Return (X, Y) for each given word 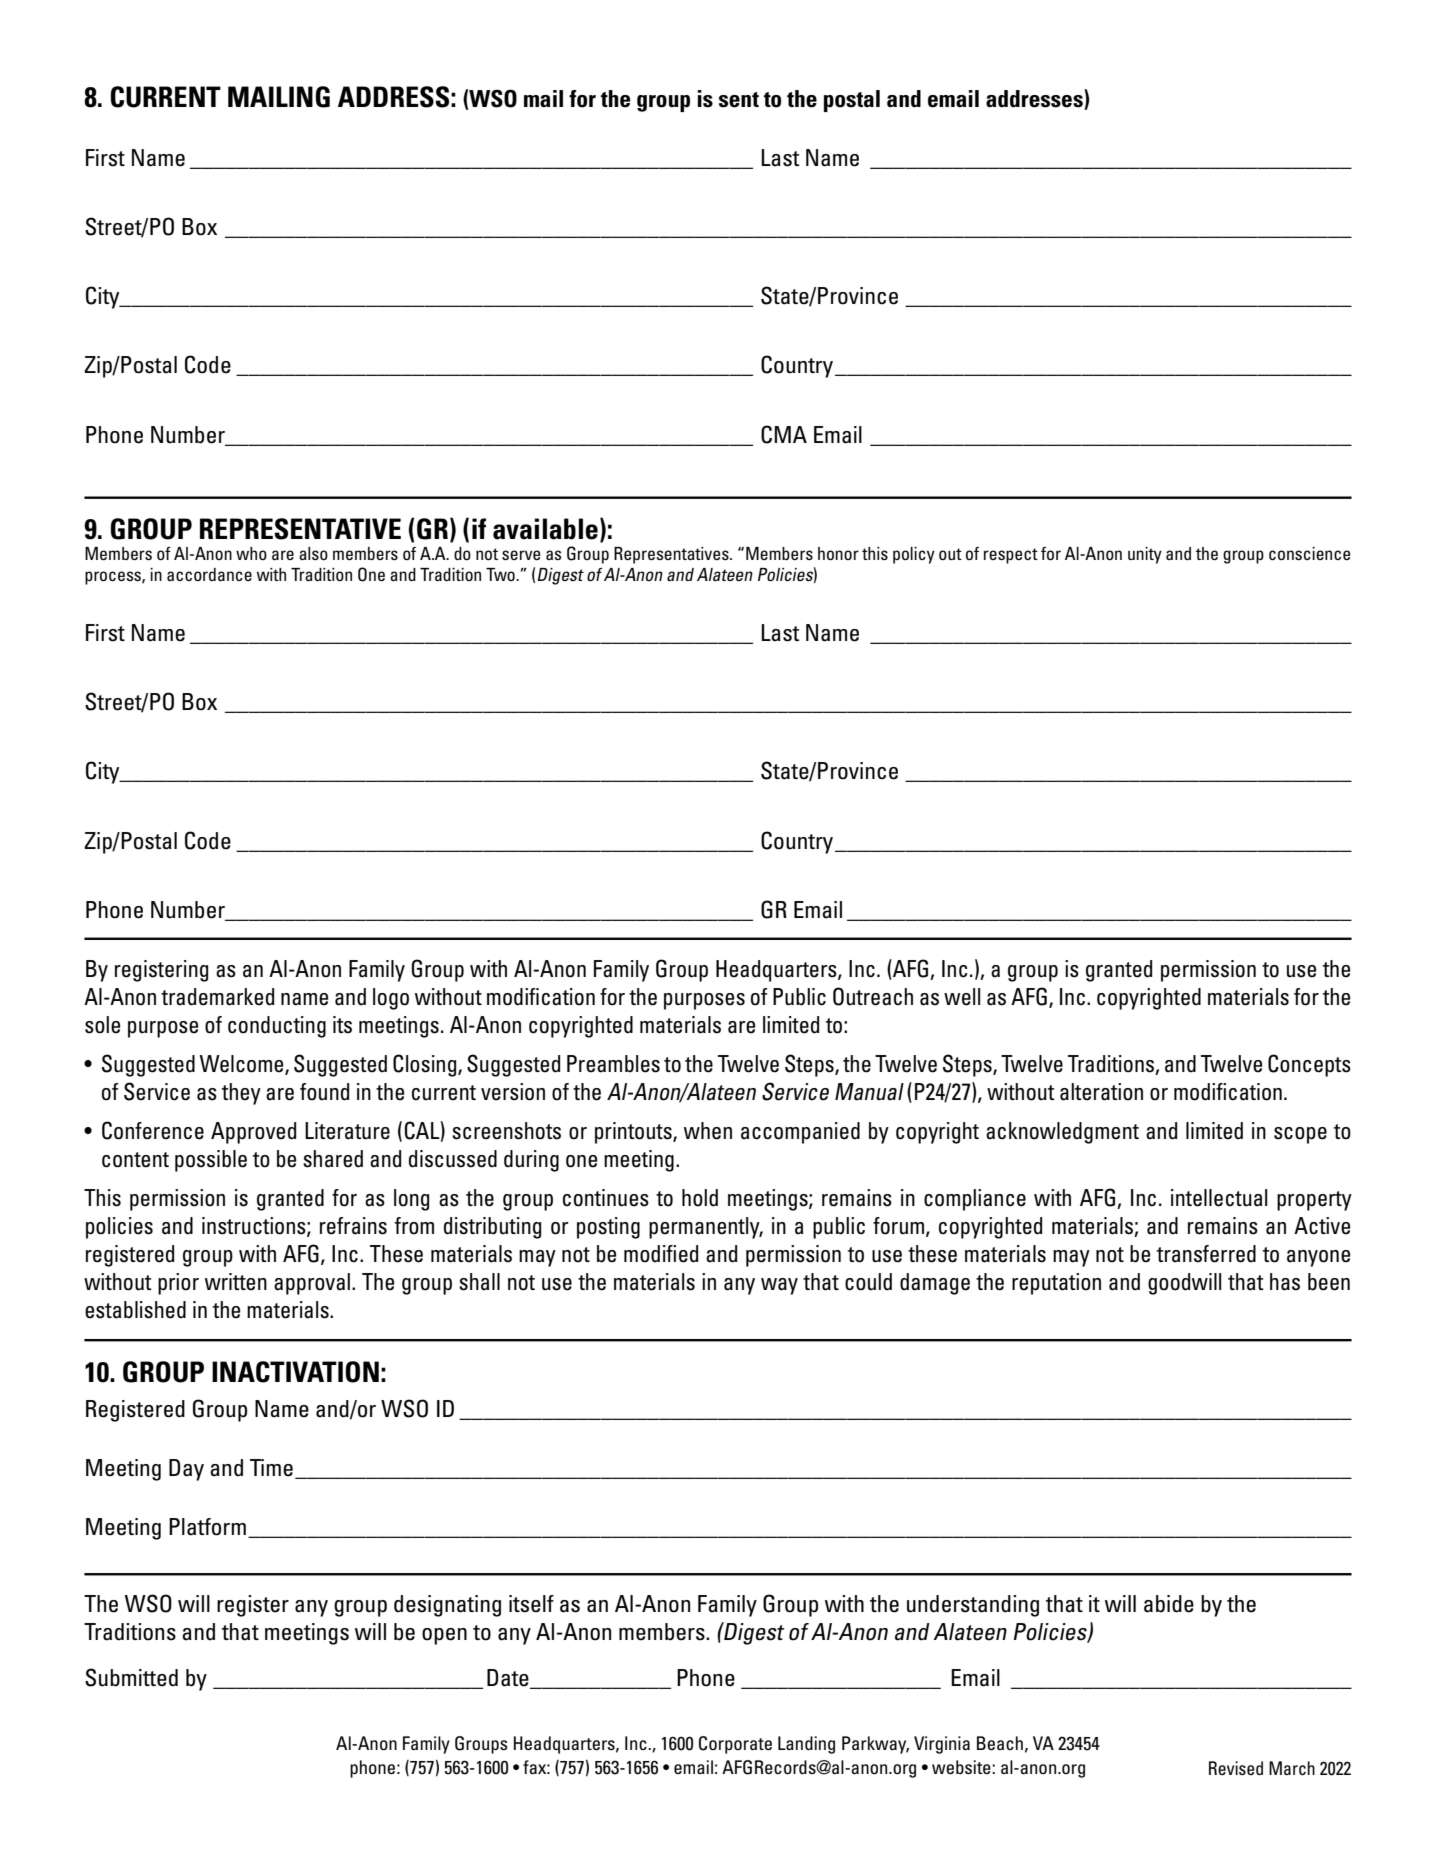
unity (1145, 555)
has (1285, 1282)
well (962, 997)
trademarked (217, 997)
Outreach (873, 996)
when (708, 1131)
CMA (784, 434)
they (241, 1094)
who (251, 553)
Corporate (735, 1745)
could (868, 1282)
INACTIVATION (295, 1372)
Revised (1236, 1768)
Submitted (131, 1677)
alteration (1101, 1092)
